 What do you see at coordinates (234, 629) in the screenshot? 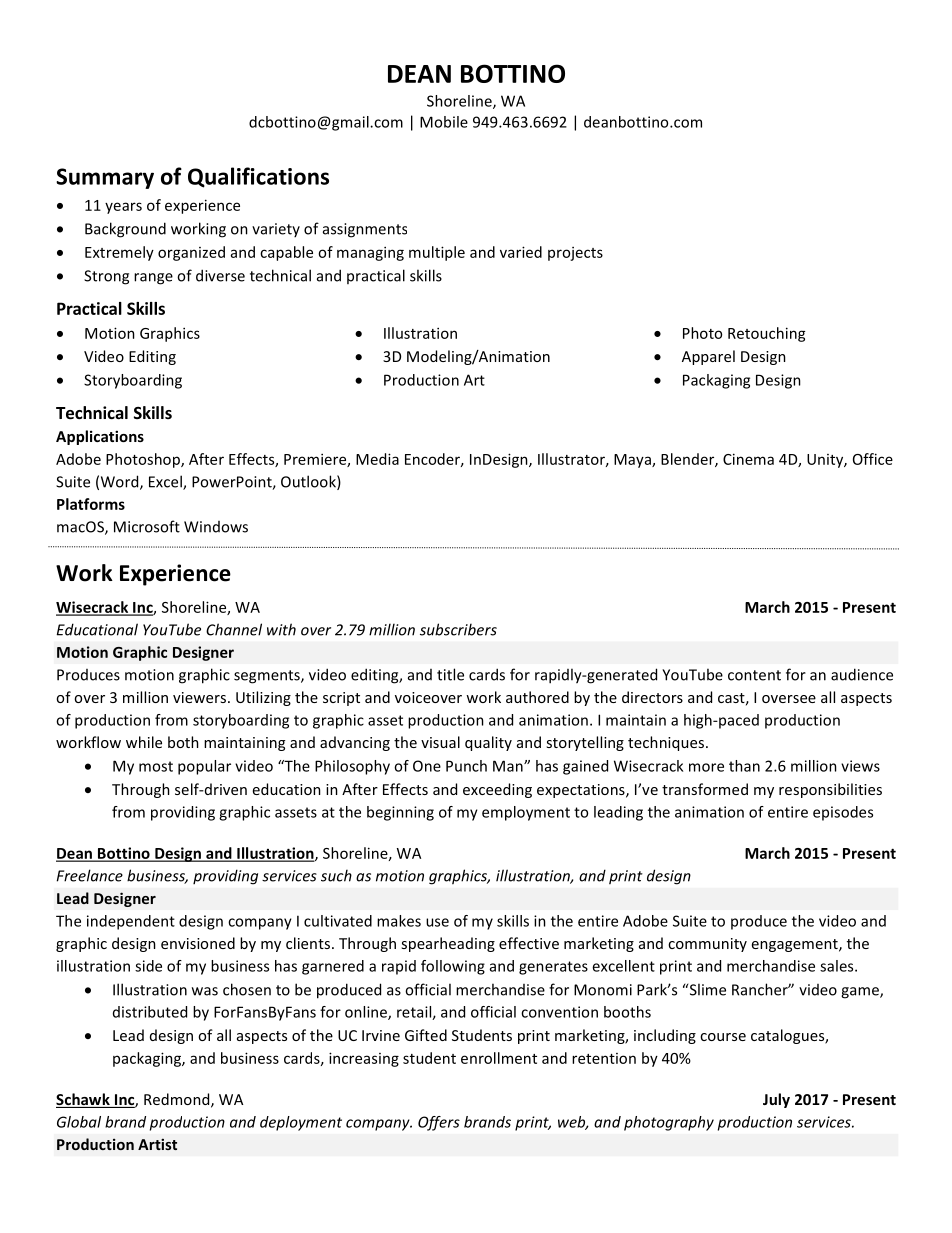
I see `Channel` at bounding box center [234, 629].
